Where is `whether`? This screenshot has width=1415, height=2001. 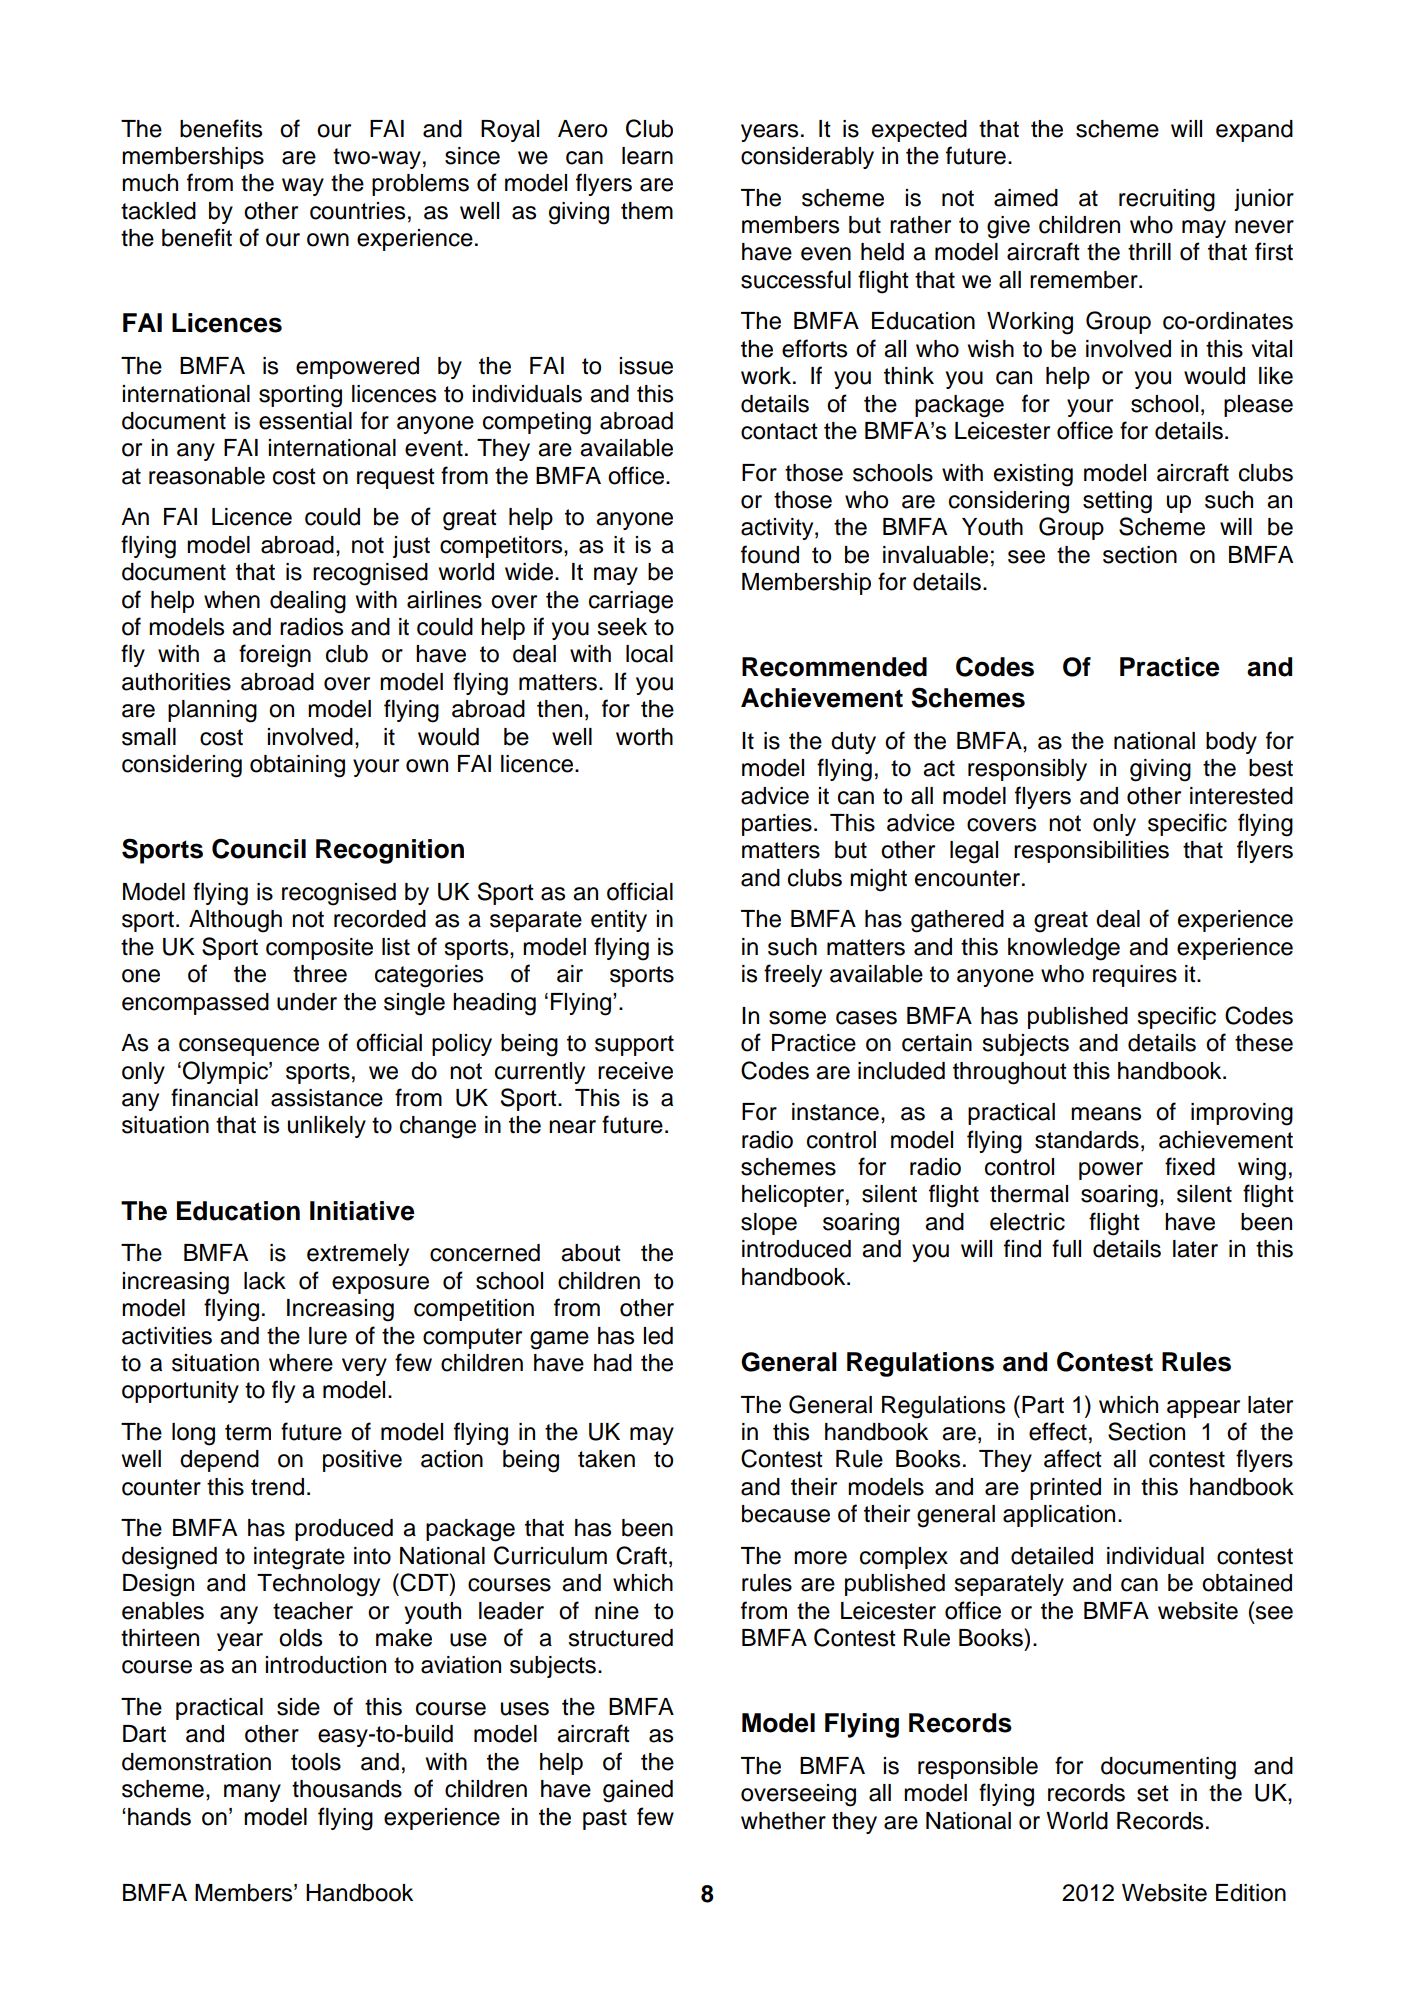 whether is located at coordinates (783, 1821).
